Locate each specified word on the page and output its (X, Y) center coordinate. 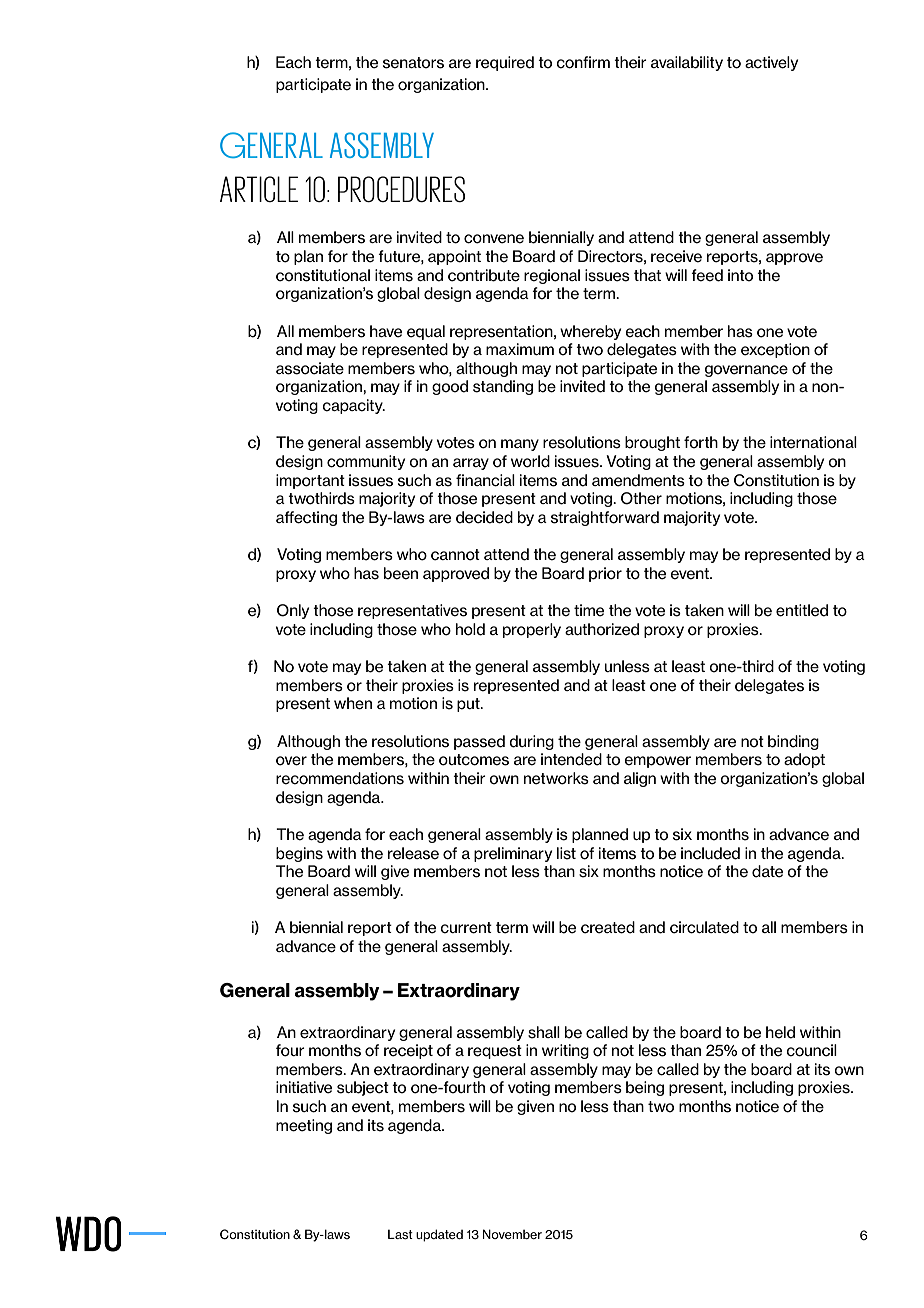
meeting (304, 1126)
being (645, 1088)
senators (413, 63)
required (505, 63)
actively (771, 63)
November (512, 1234)
